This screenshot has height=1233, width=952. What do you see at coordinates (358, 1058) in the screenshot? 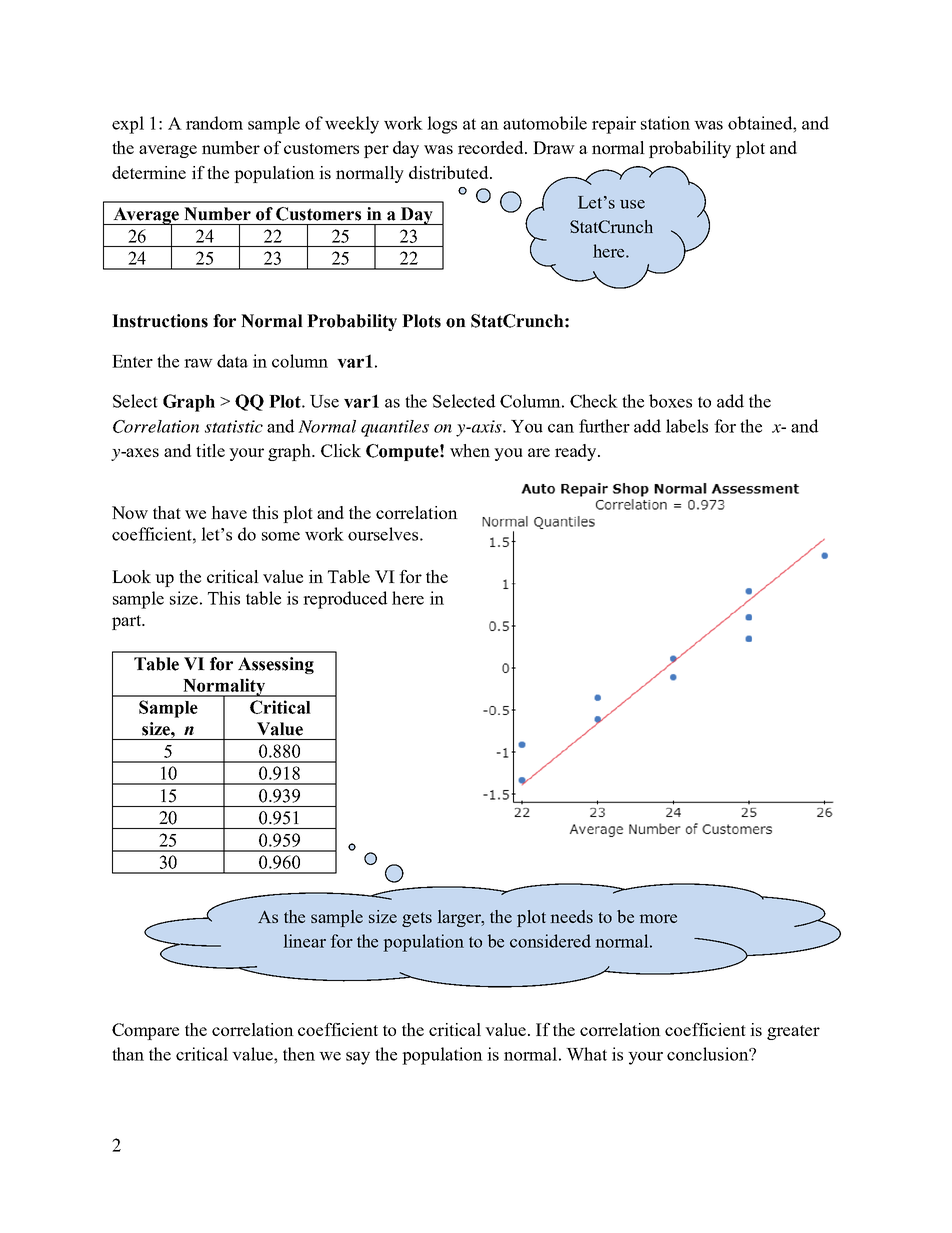
I see `say` at bounding box center [358, 1058].
